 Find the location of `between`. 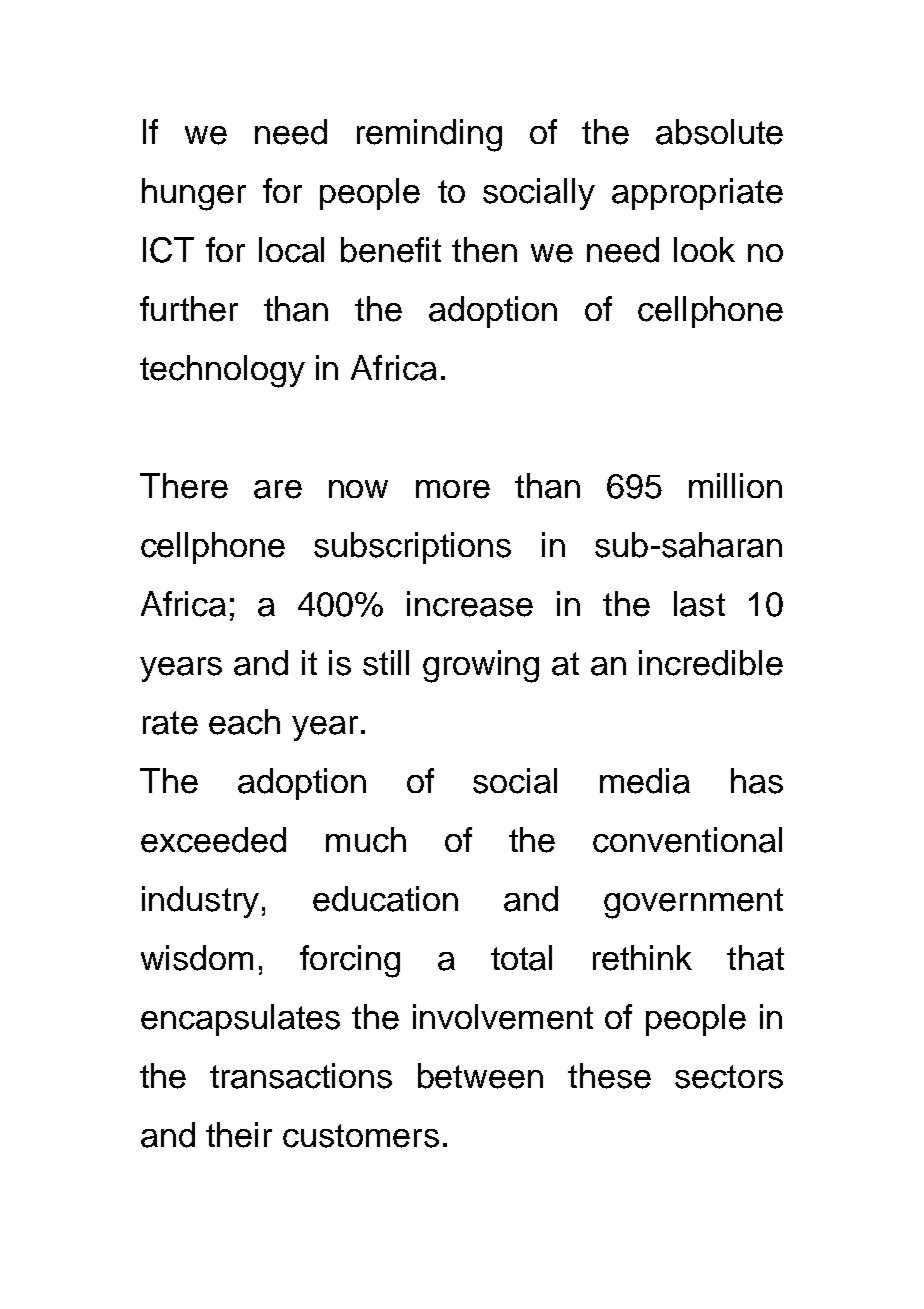

between is located at coordinates (480, 1076).
